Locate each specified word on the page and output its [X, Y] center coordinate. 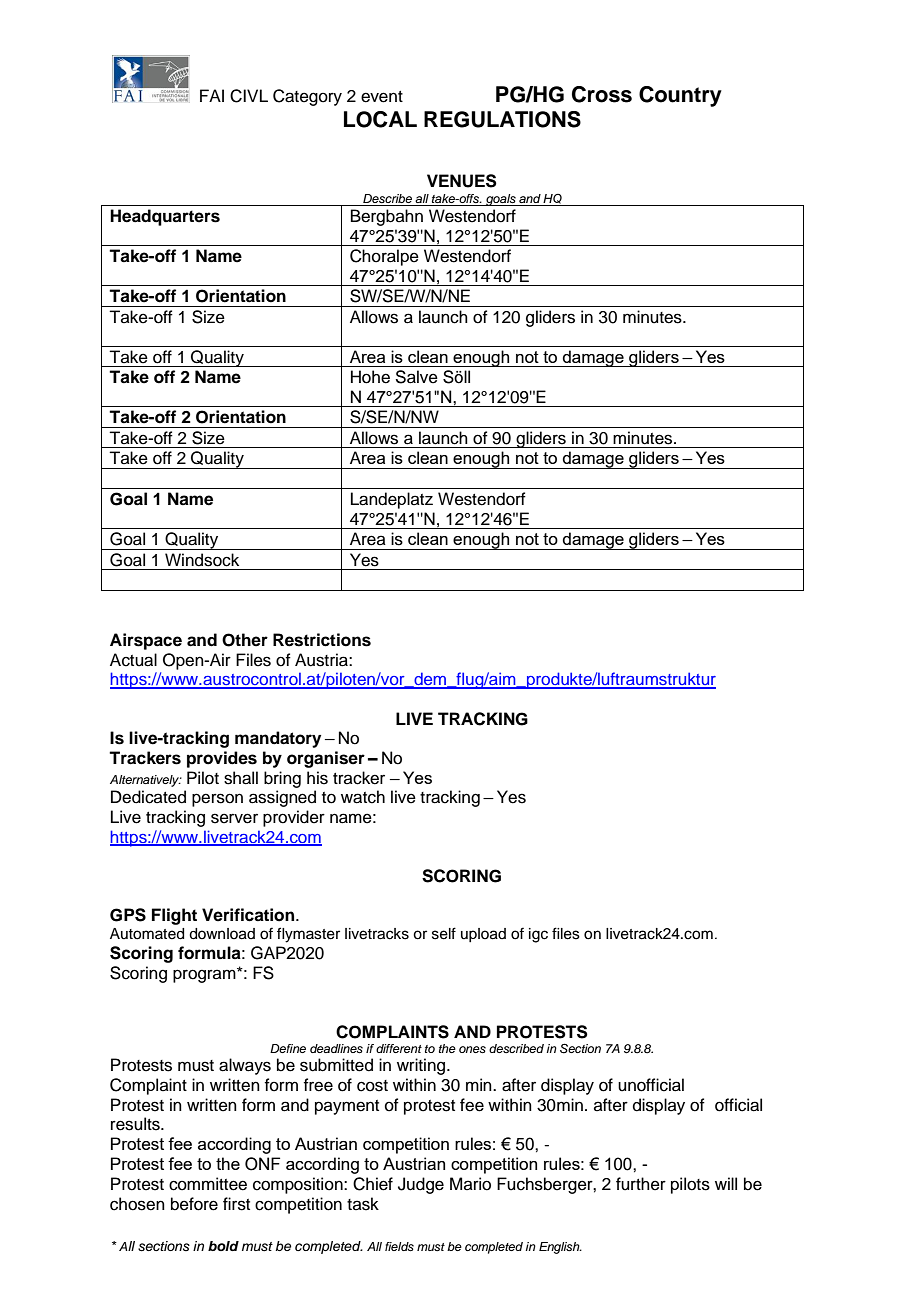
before [194, 1204]
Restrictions [322, 640]
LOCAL [380, 119]
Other [245, 640]
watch [363, 797]
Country [680, 96]
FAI [212, 95]
